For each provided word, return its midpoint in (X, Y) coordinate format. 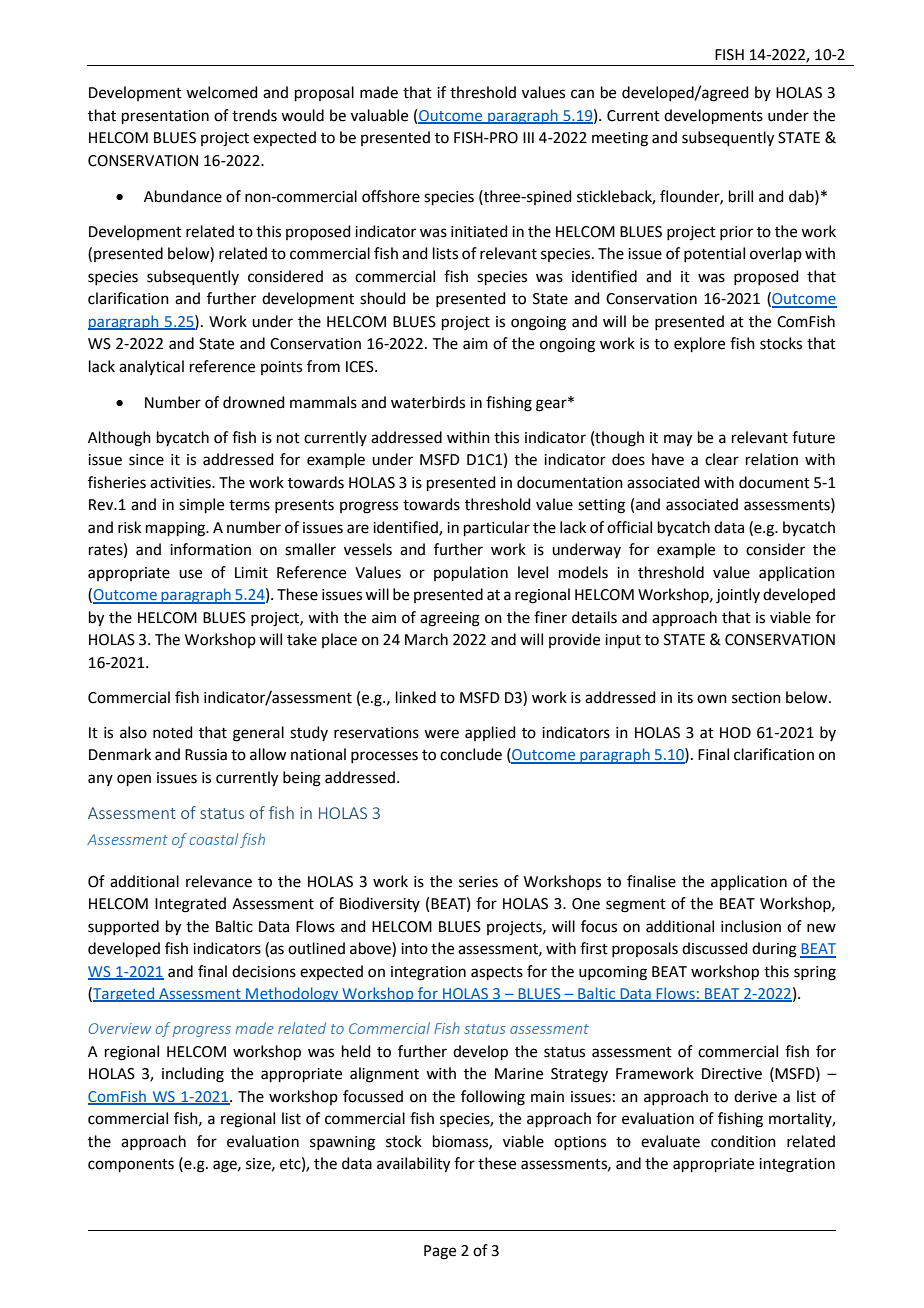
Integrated (190, 905)
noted (173, 732)
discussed (715, 948)
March (426, 639)
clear (722, 459)
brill (741, 196)
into (414, 949)
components (131, 1165)
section (756, 698)
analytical (151, 367)
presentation (165, 117)
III (528, 137)
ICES (361, 367)
